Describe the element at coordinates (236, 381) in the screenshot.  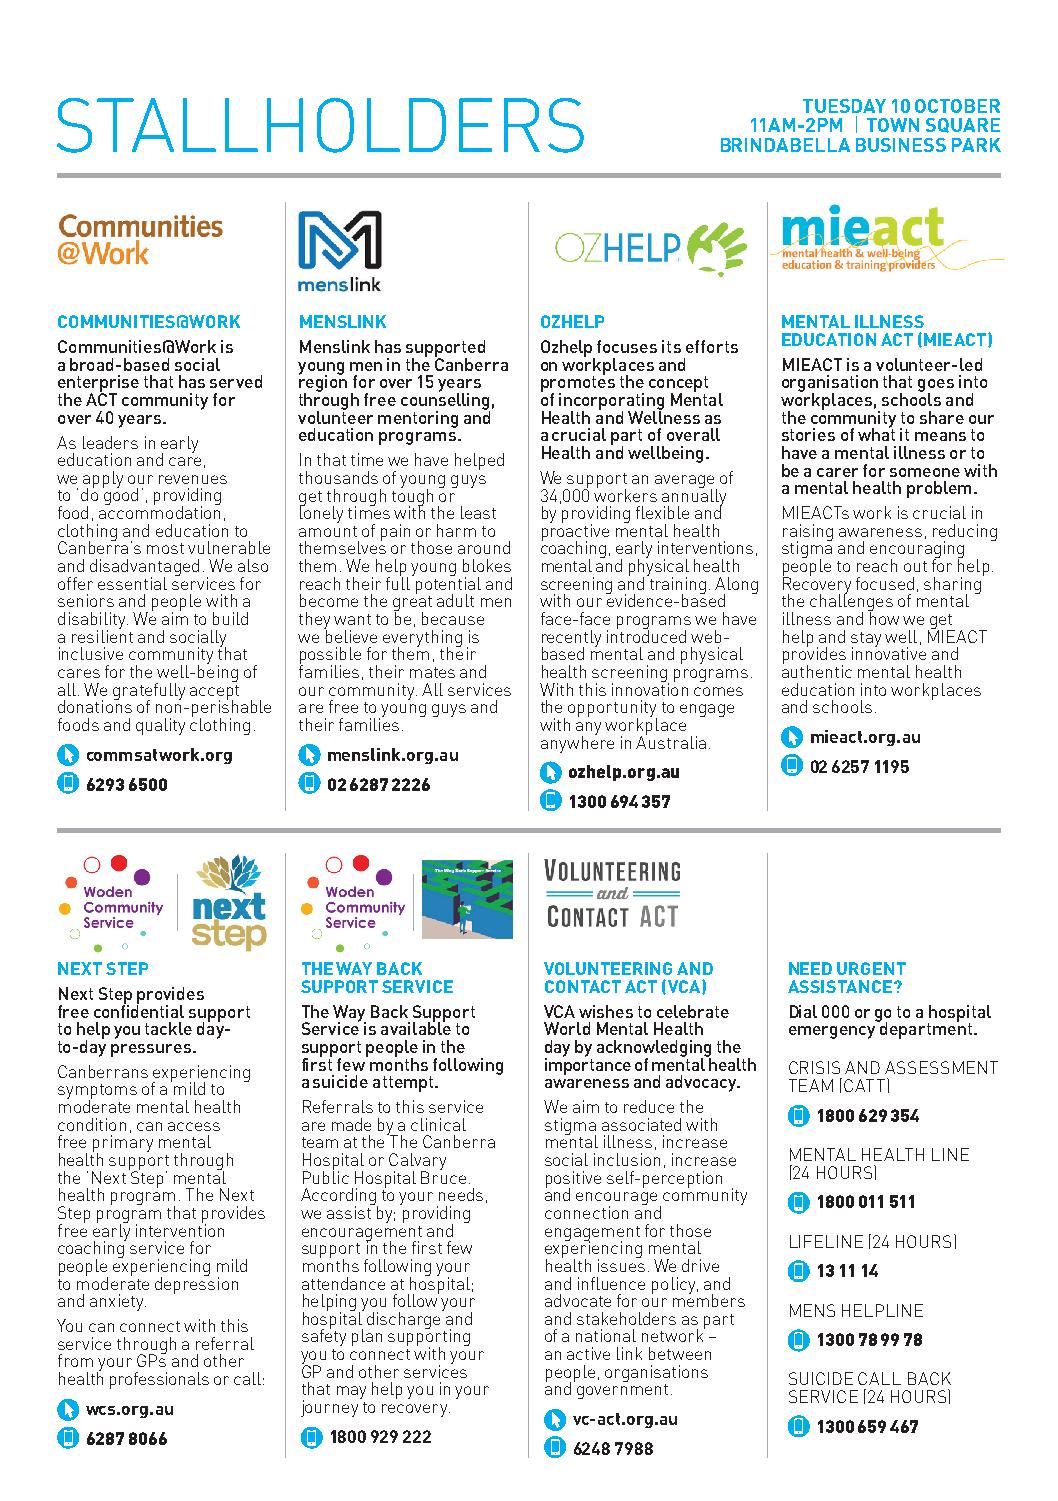
I see `served` at that location.
